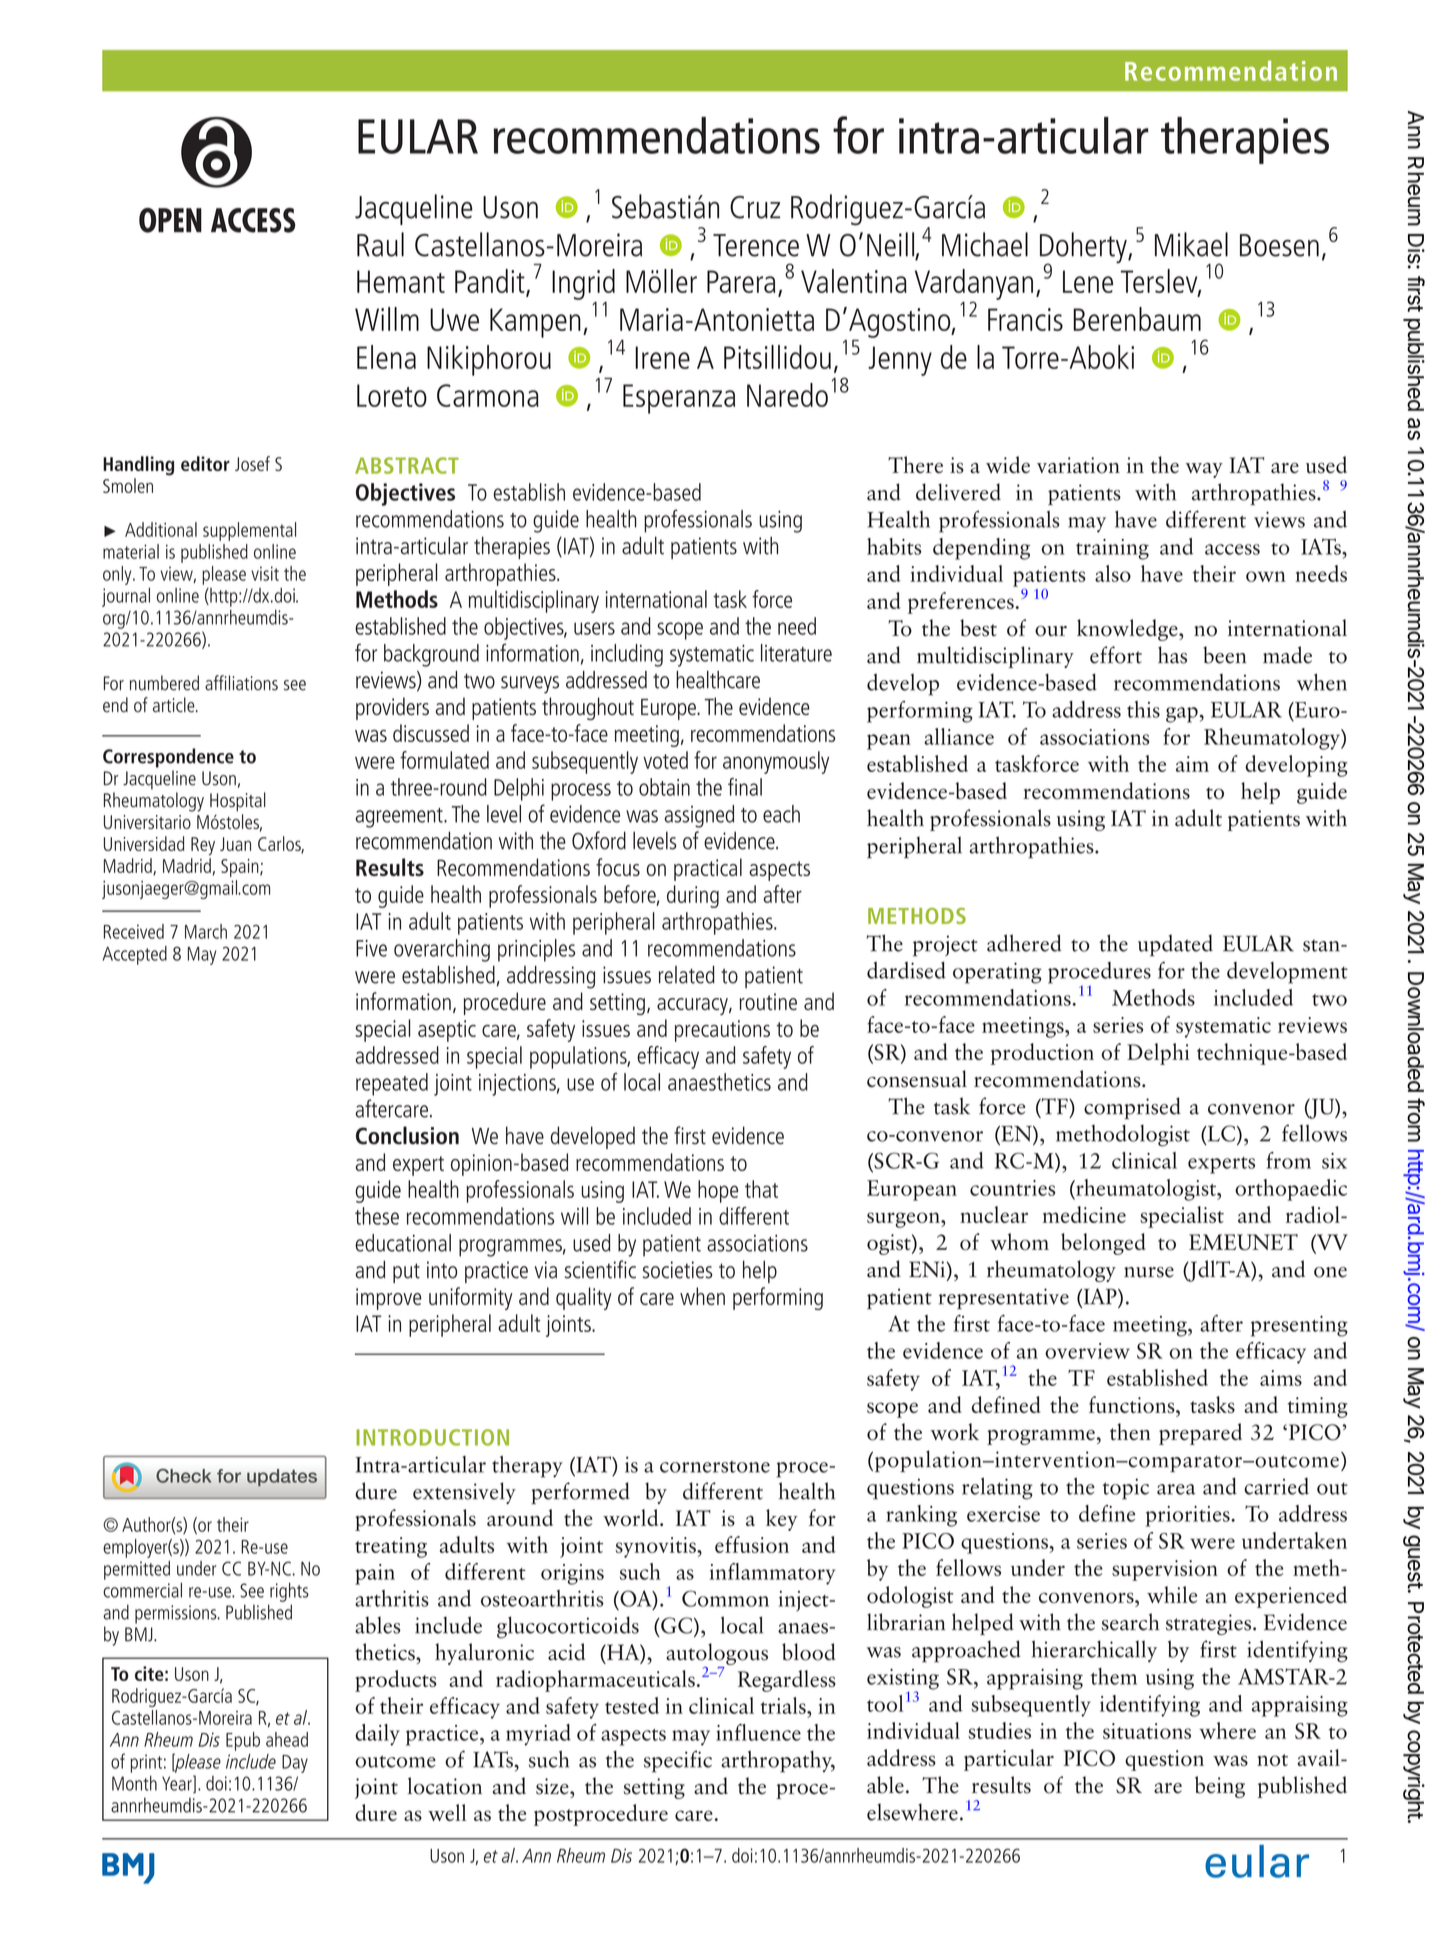 The width and height of the screenshot is (1450, 1933). I want to click on nurse, so click(1149, 1272).
